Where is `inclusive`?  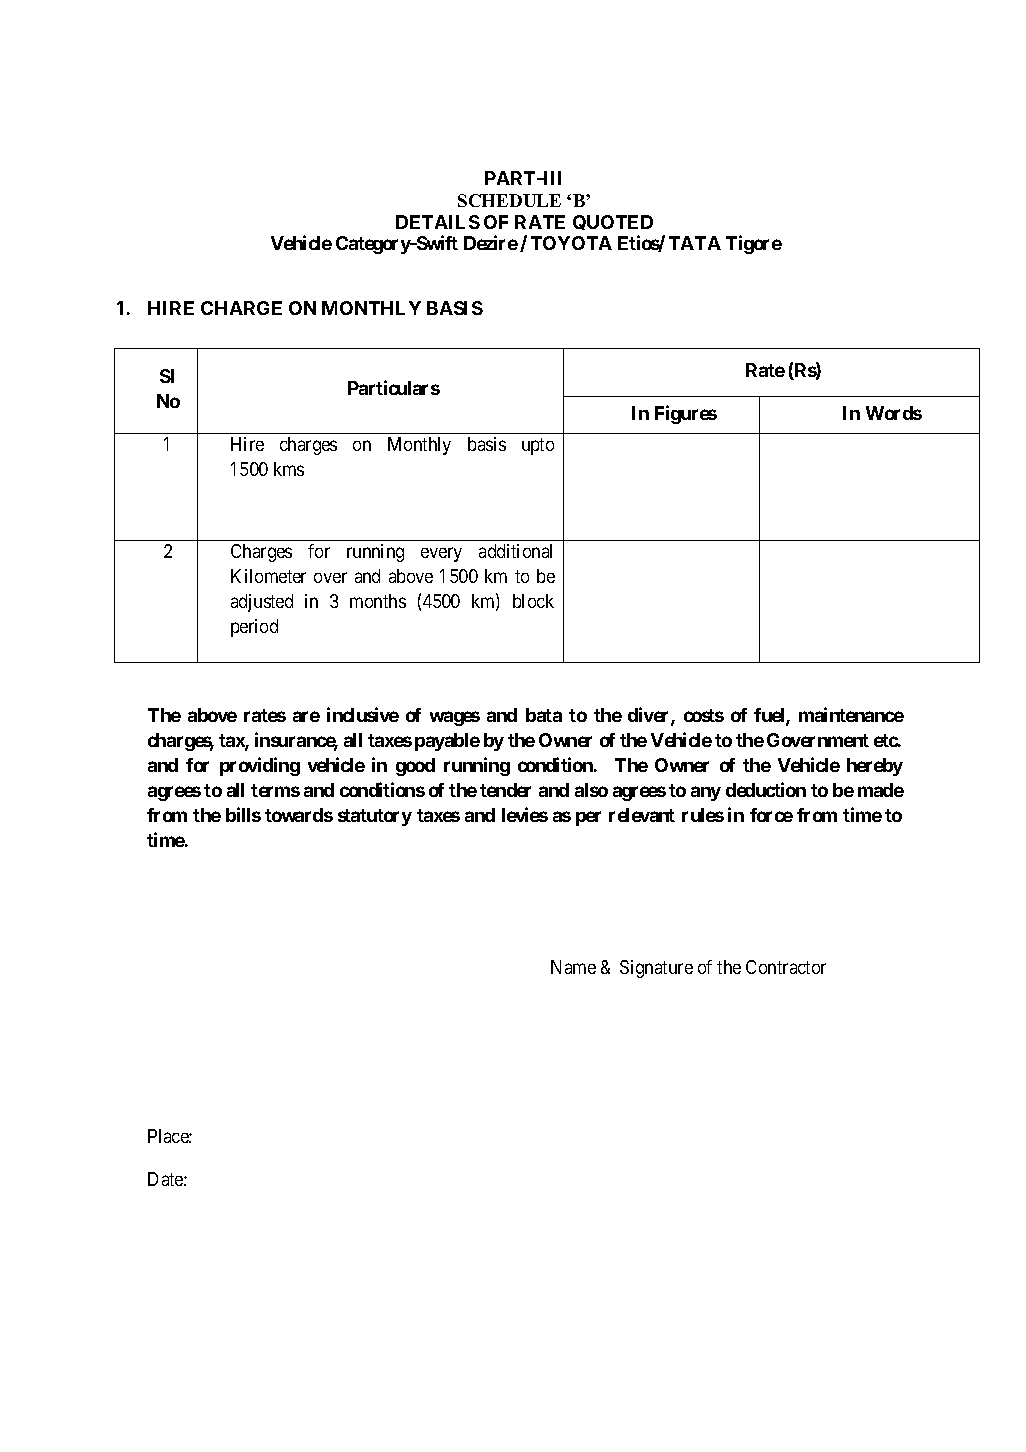 inclusive is located at coordinates (363, 714).
